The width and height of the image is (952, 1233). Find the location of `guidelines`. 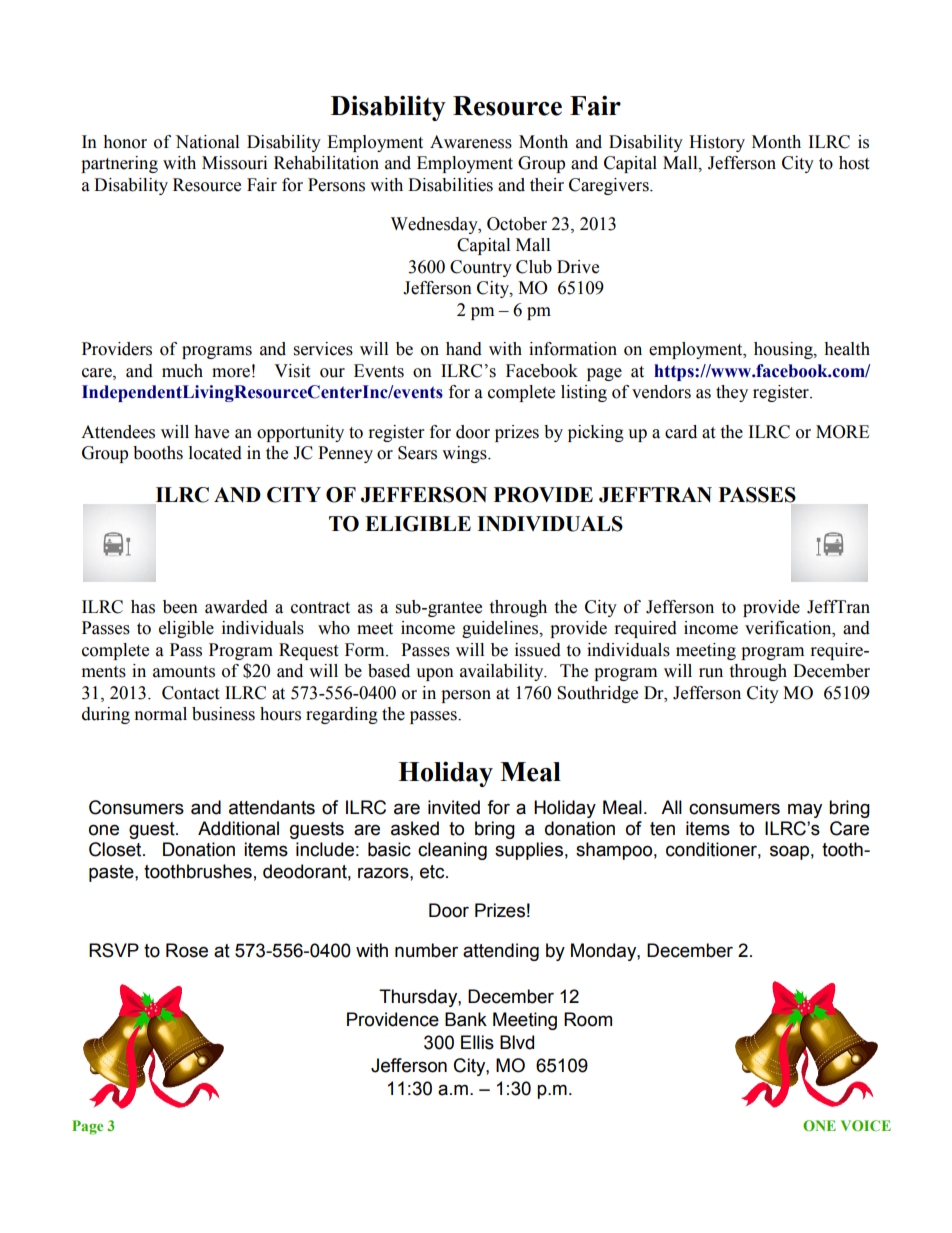

guidelines is located at coordinates (501, 629).
